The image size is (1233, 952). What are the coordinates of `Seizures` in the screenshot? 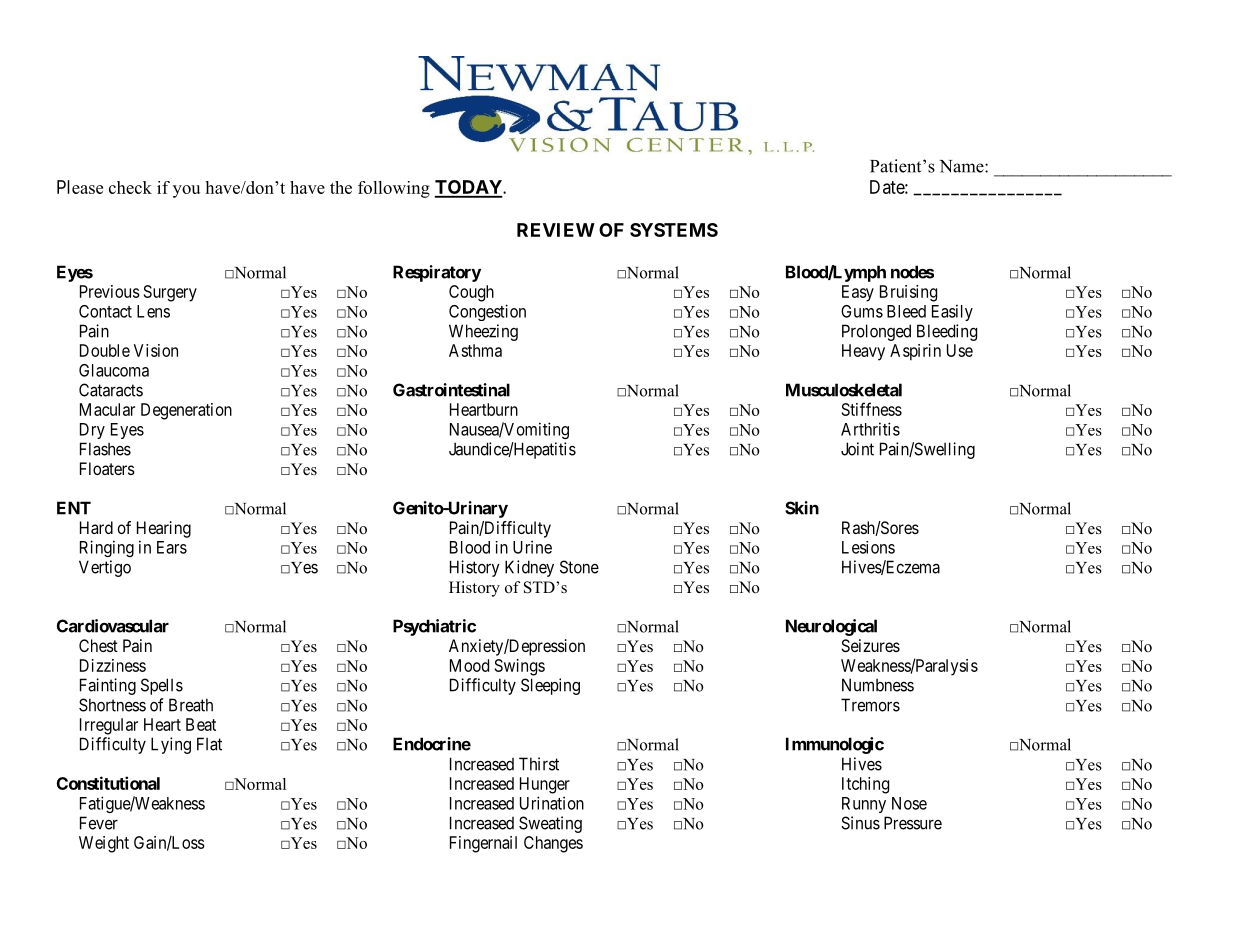 It's located at (870, 645).
